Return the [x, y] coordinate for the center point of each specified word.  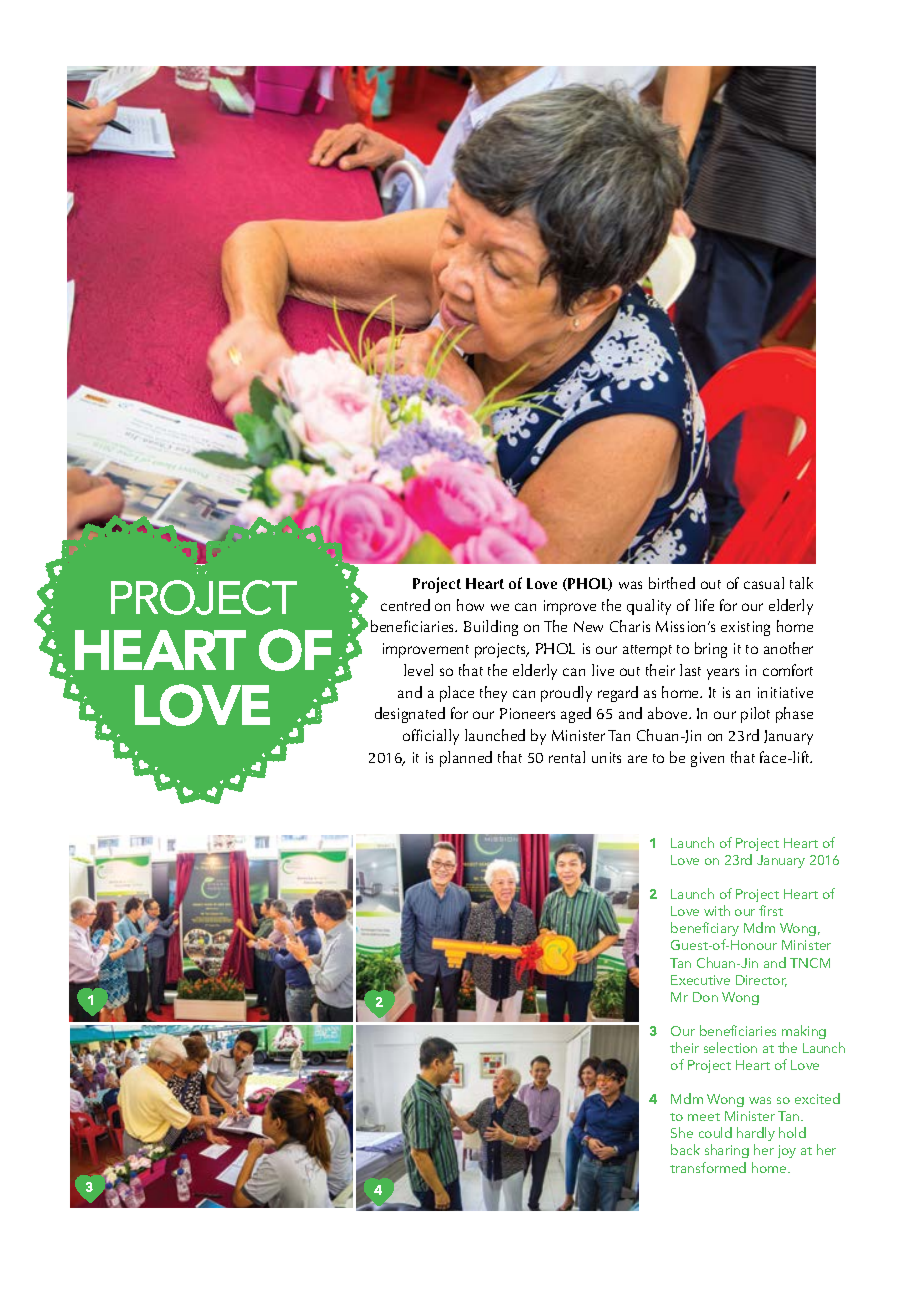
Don [705, 997]
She [682, 1132]
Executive [700, 980]
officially [431, 737]
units [606, 757]
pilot [755, 715]
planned [466, 759]
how [470, 605]
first [771, 910]
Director [761, 981]
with [717, 910]
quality [649, 607]
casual [764, 583]
